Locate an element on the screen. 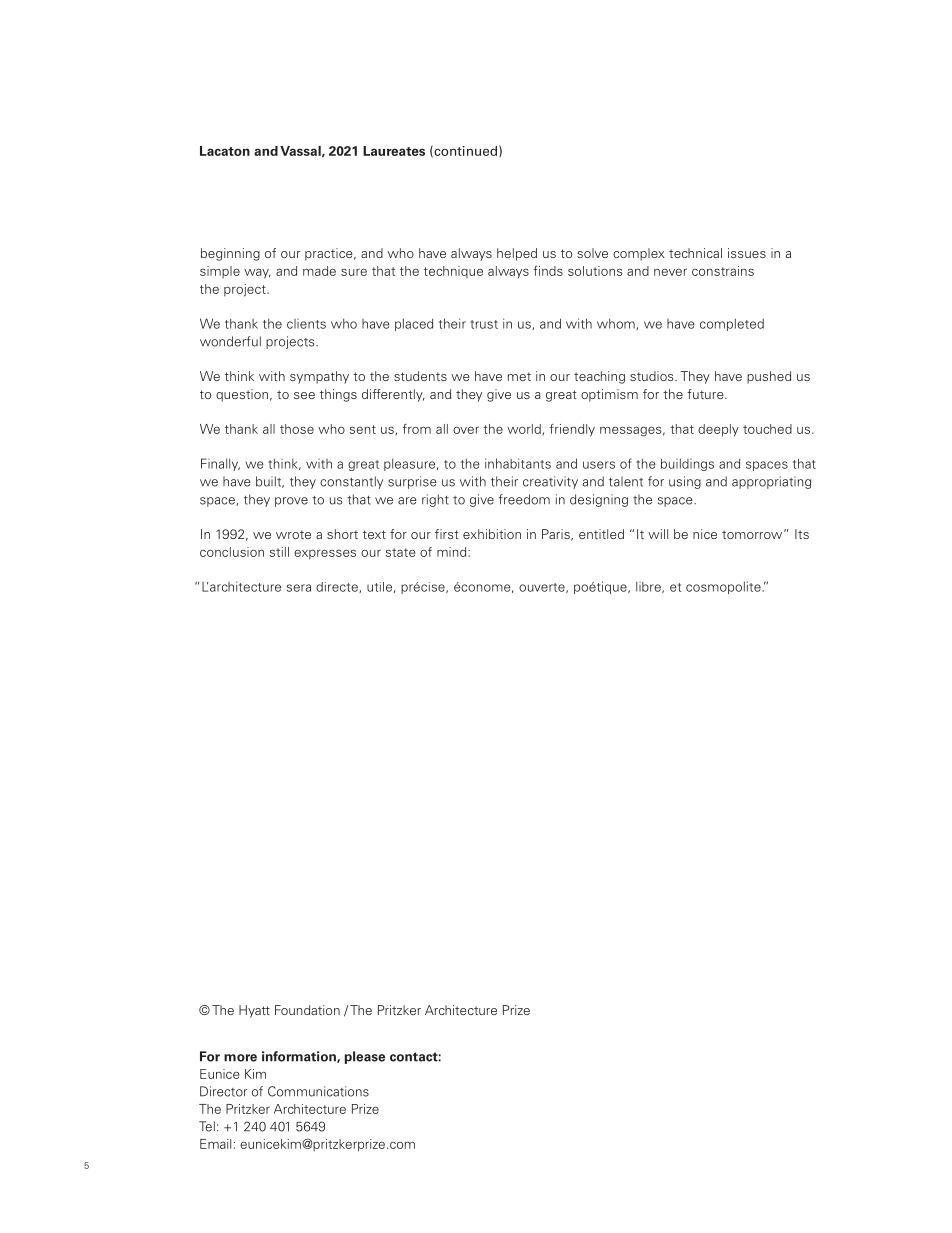  tomorrow is located at coordinates (753, 534).
